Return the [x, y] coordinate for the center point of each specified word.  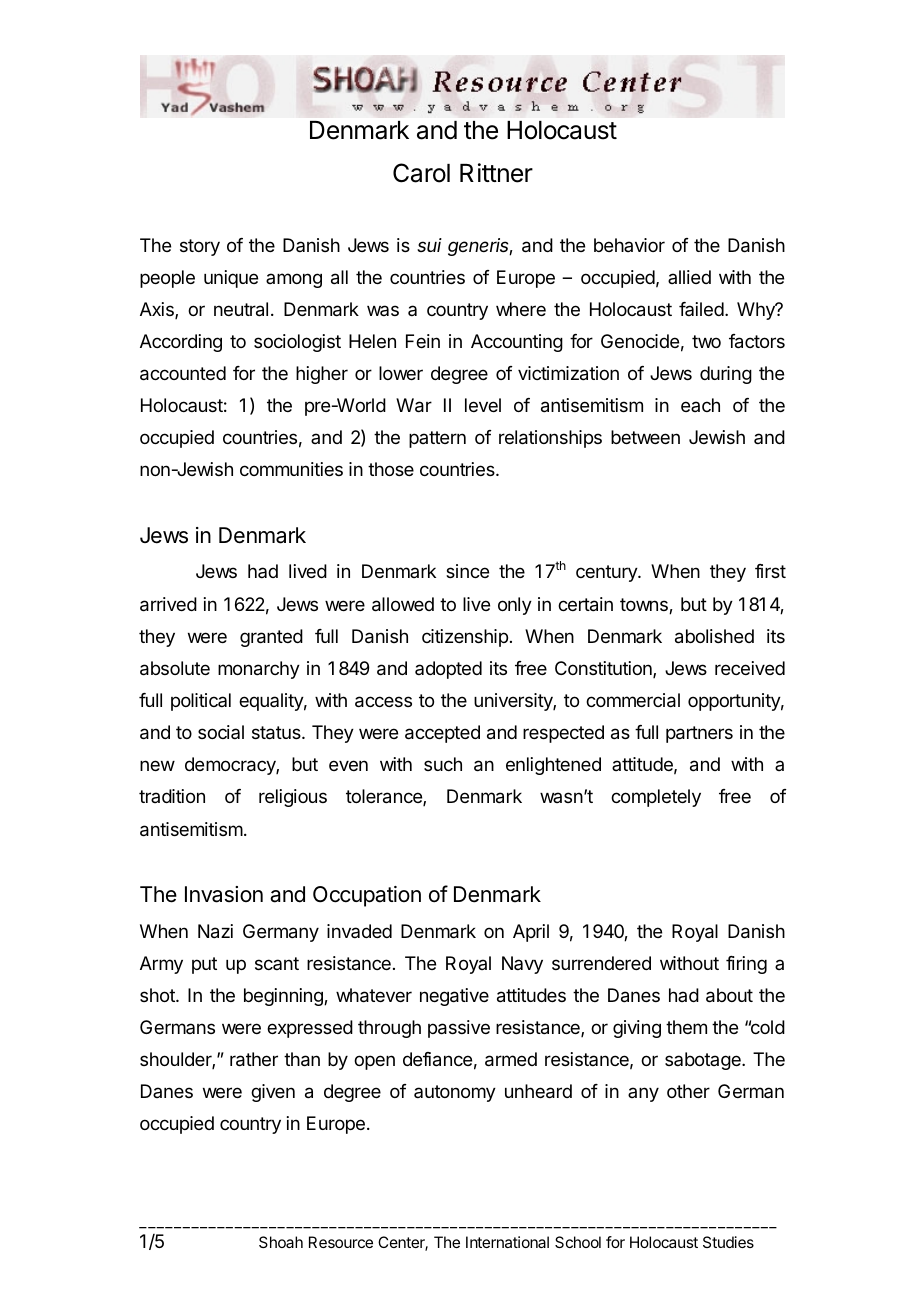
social [221, 732]
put [204, 965]
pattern [437, 439]
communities [291, 469]
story [200, 247]
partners [699, 734]
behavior [629, 245]
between [645, 437]
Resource [341, 1242]
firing [746, 965]
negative [454, 997]
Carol [421, 173]
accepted [442, 734]
